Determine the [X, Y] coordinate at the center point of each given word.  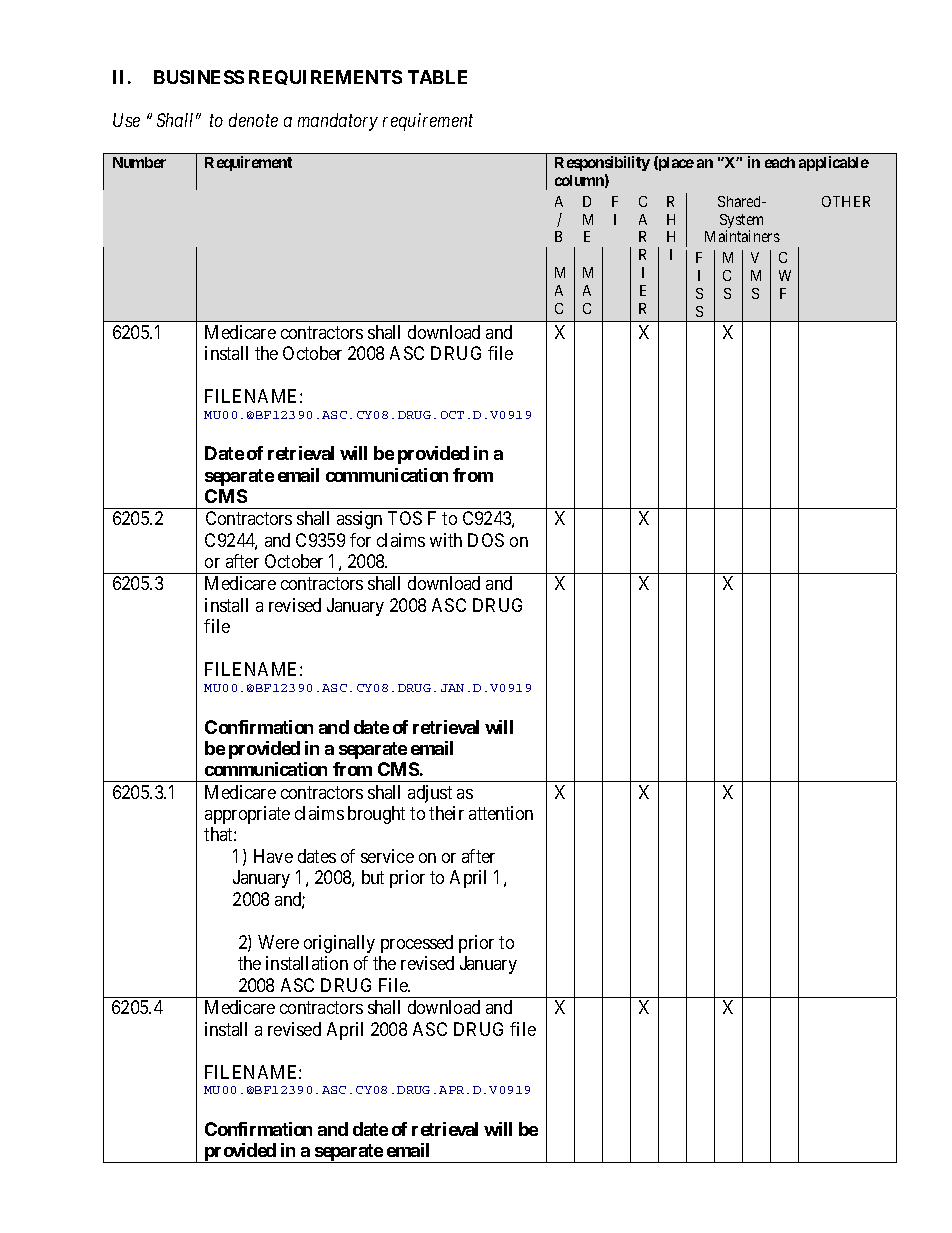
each [780, 162]
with [446, 540]
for [360, 540]
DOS [486, 540]
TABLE [437, 77]
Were [278, 942]
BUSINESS [199, 77]
